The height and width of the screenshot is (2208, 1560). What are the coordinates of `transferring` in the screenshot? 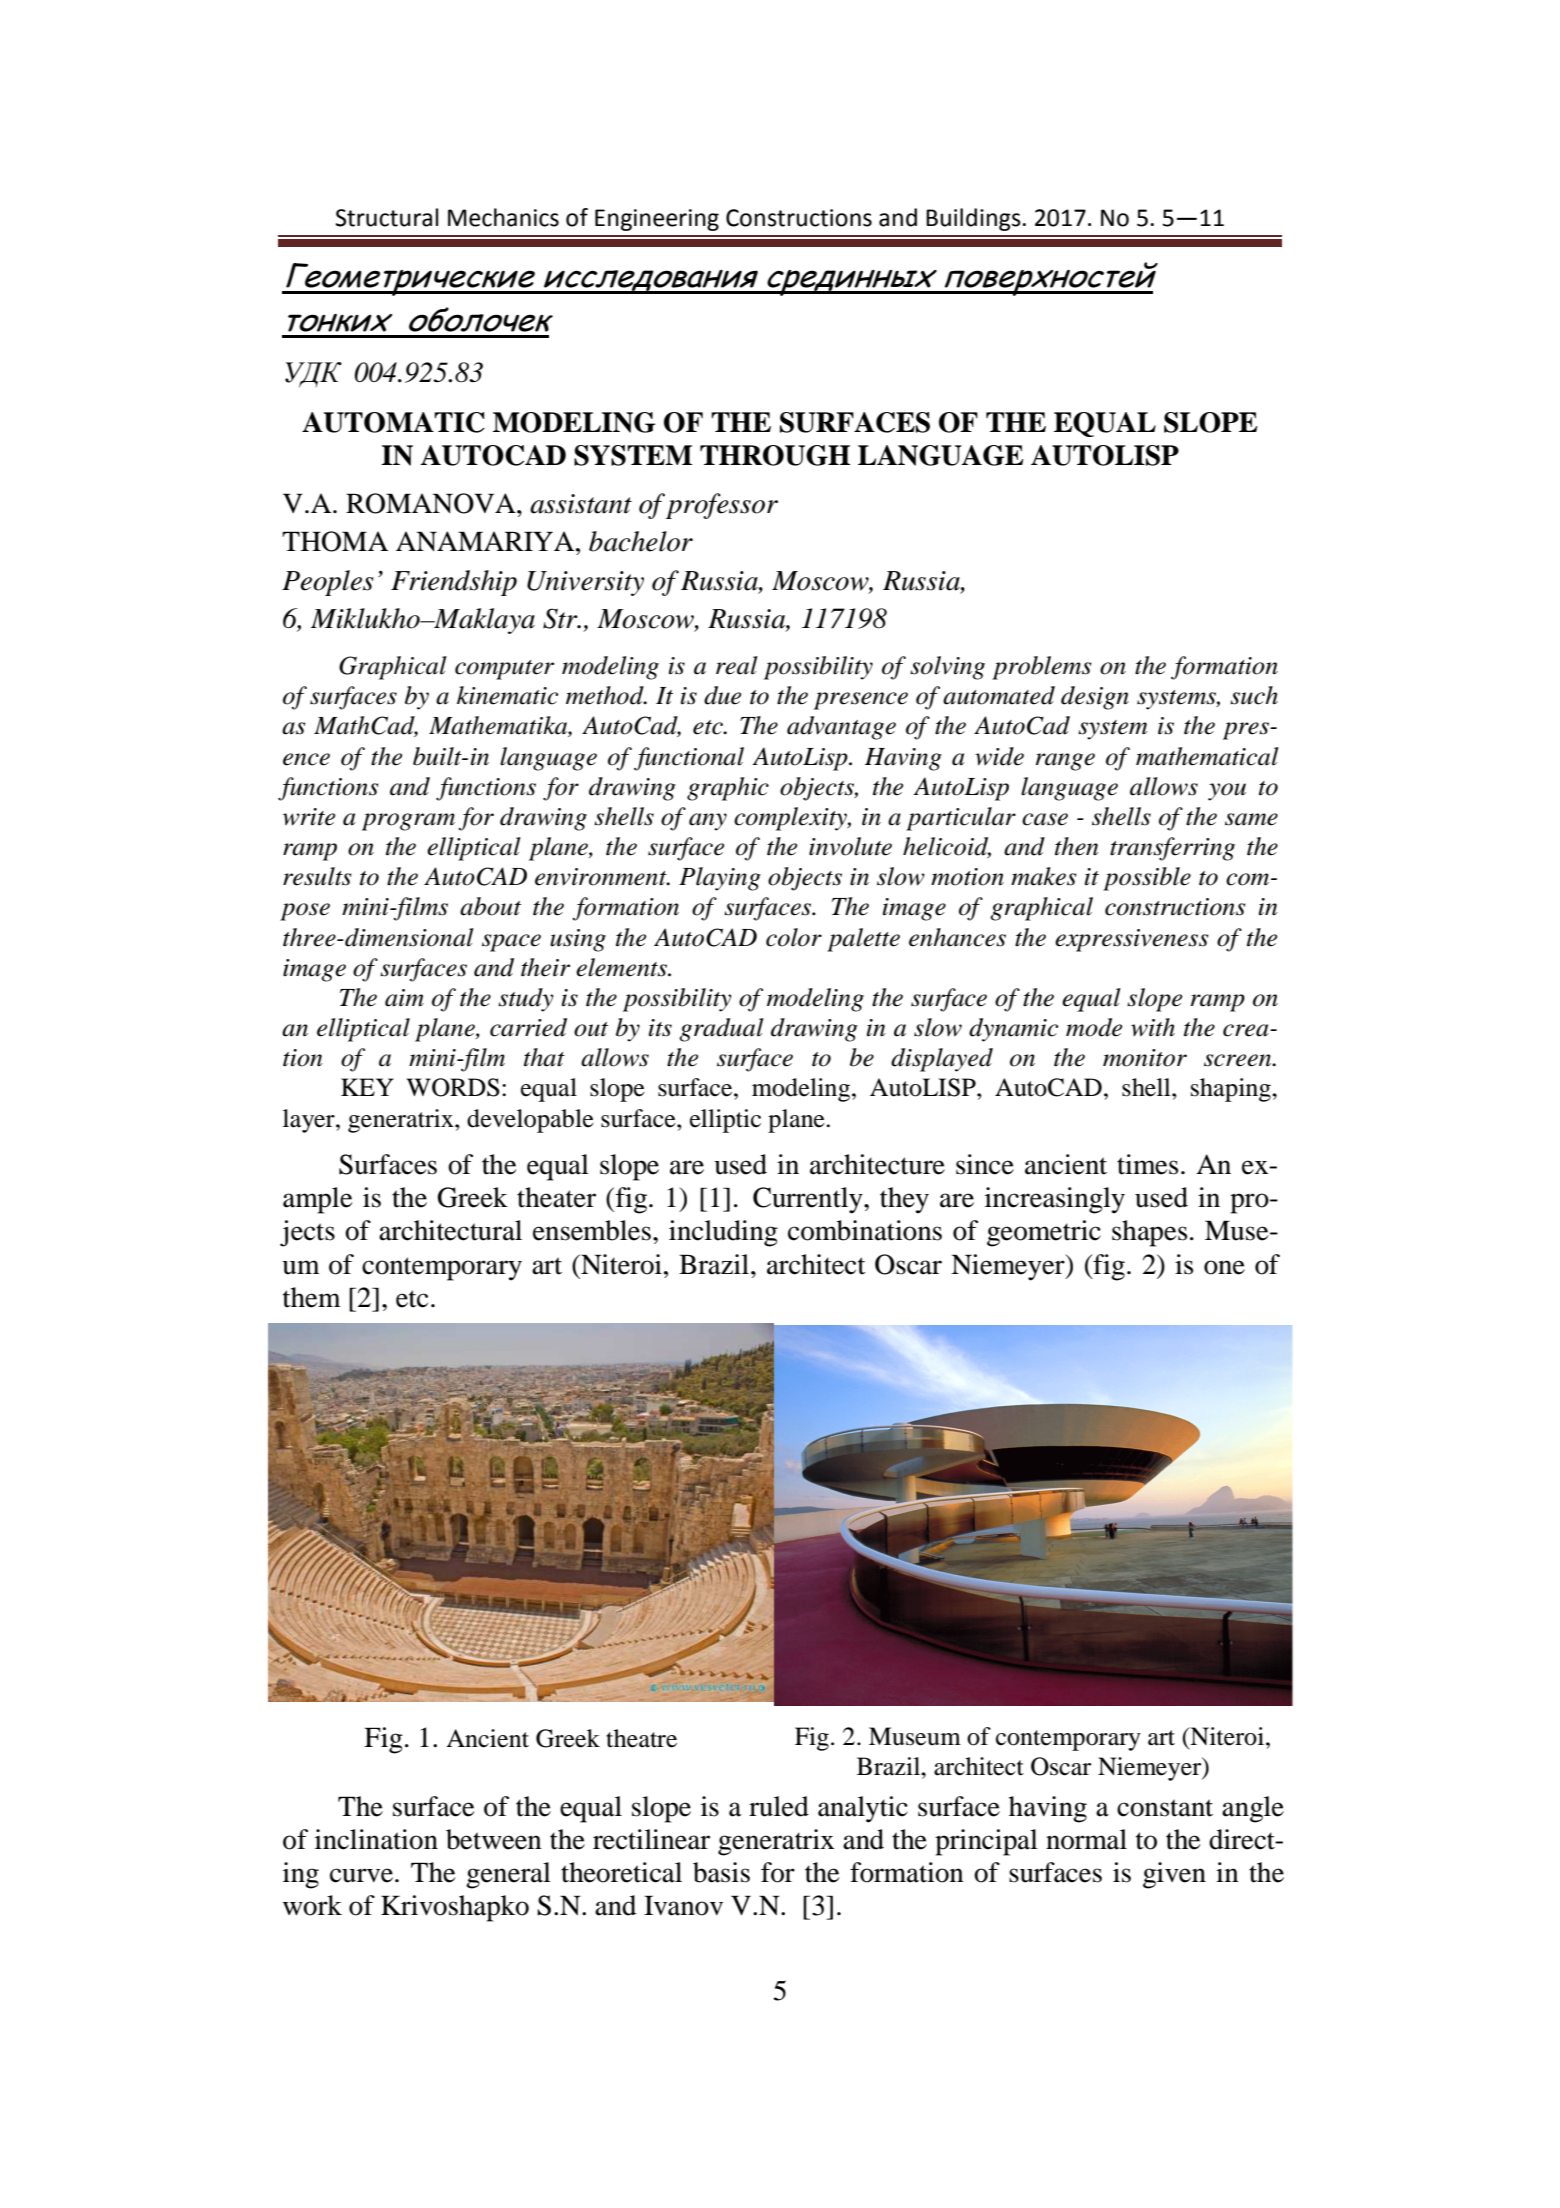 It's located at (1172, 849).
